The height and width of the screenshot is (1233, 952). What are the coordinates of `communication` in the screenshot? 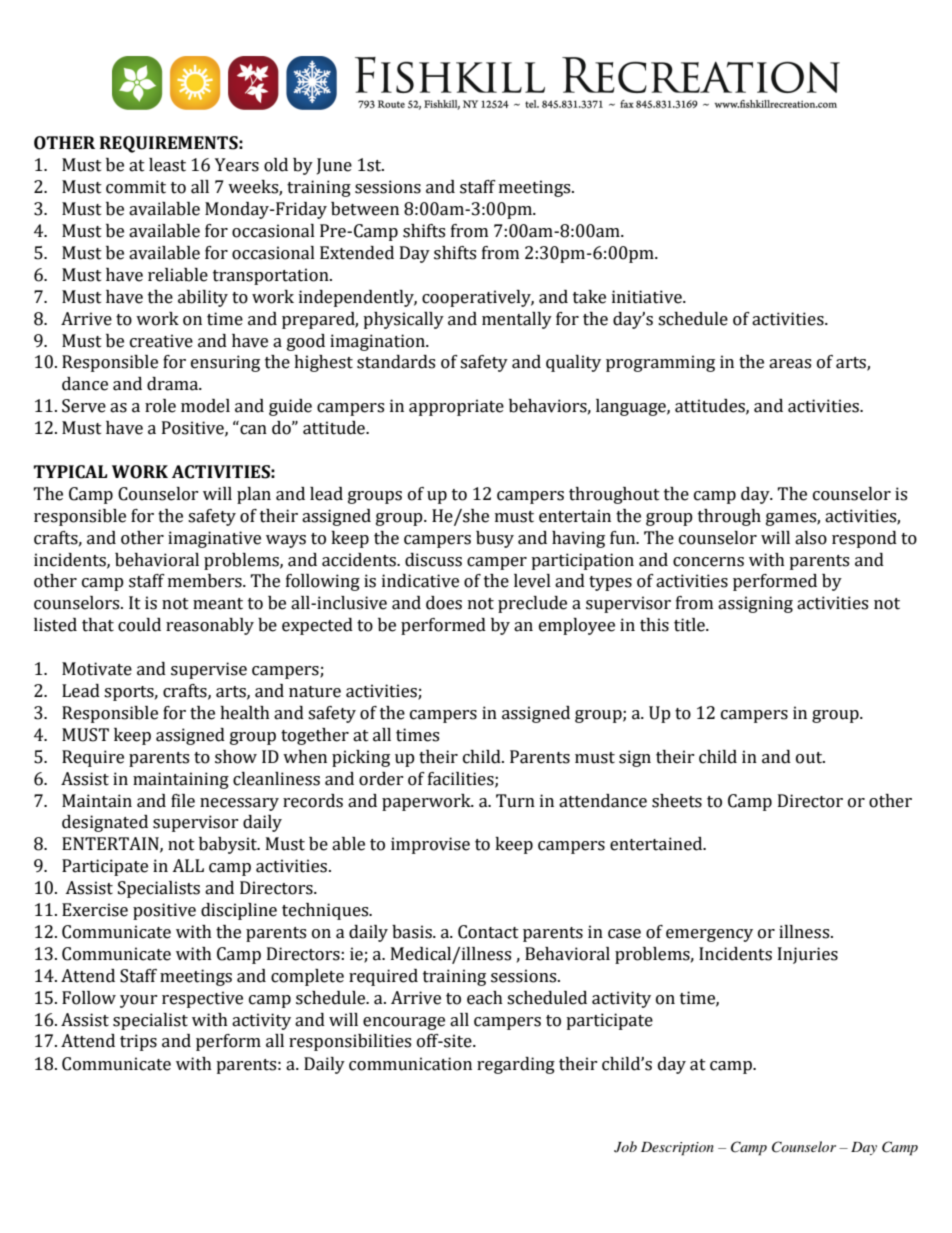 It's located at (410, 1064).
